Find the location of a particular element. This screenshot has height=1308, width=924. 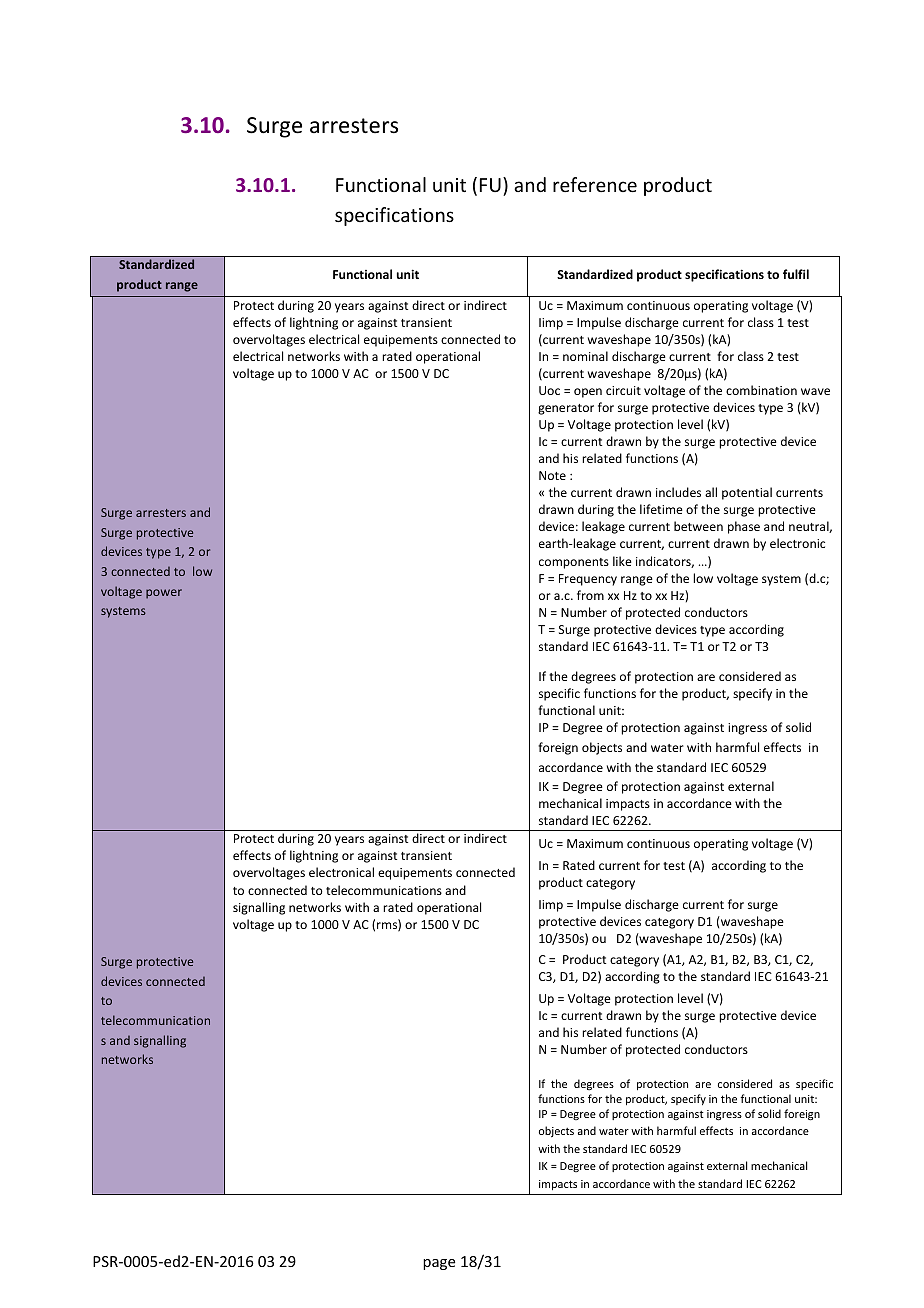

nominal is located at coordinates (585, 356).
